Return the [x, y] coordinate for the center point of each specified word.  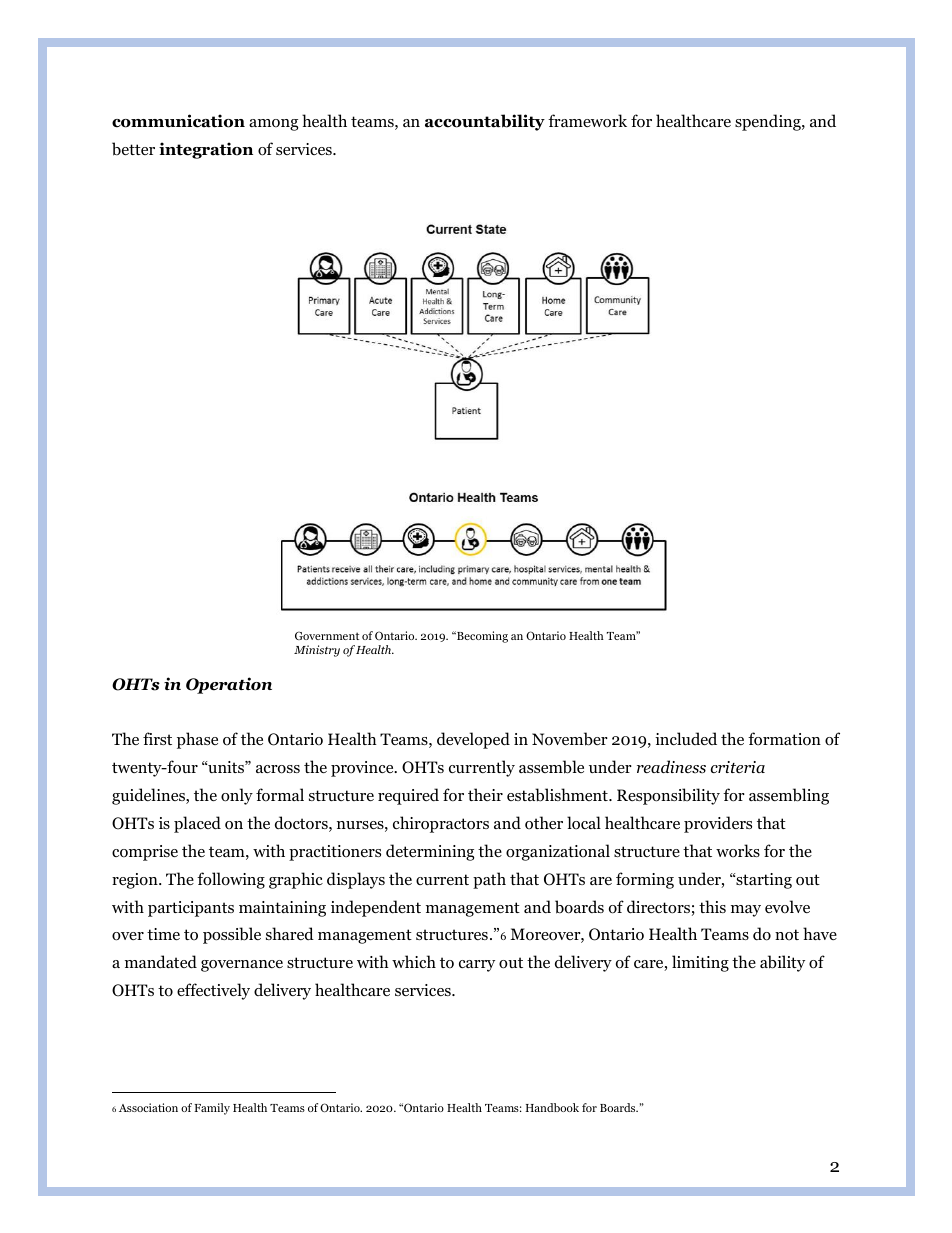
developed [473, 740]
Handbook [552, 1107]
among [273, 125]
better [133, 149]
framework [587, 121]
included [686, 738]
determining [430, 852]
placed [197, 824]
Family [212, 1109]
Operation [229, 685]
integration [206, 150]
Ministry [317, 651]
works [738, 851]
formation [784, 739]
